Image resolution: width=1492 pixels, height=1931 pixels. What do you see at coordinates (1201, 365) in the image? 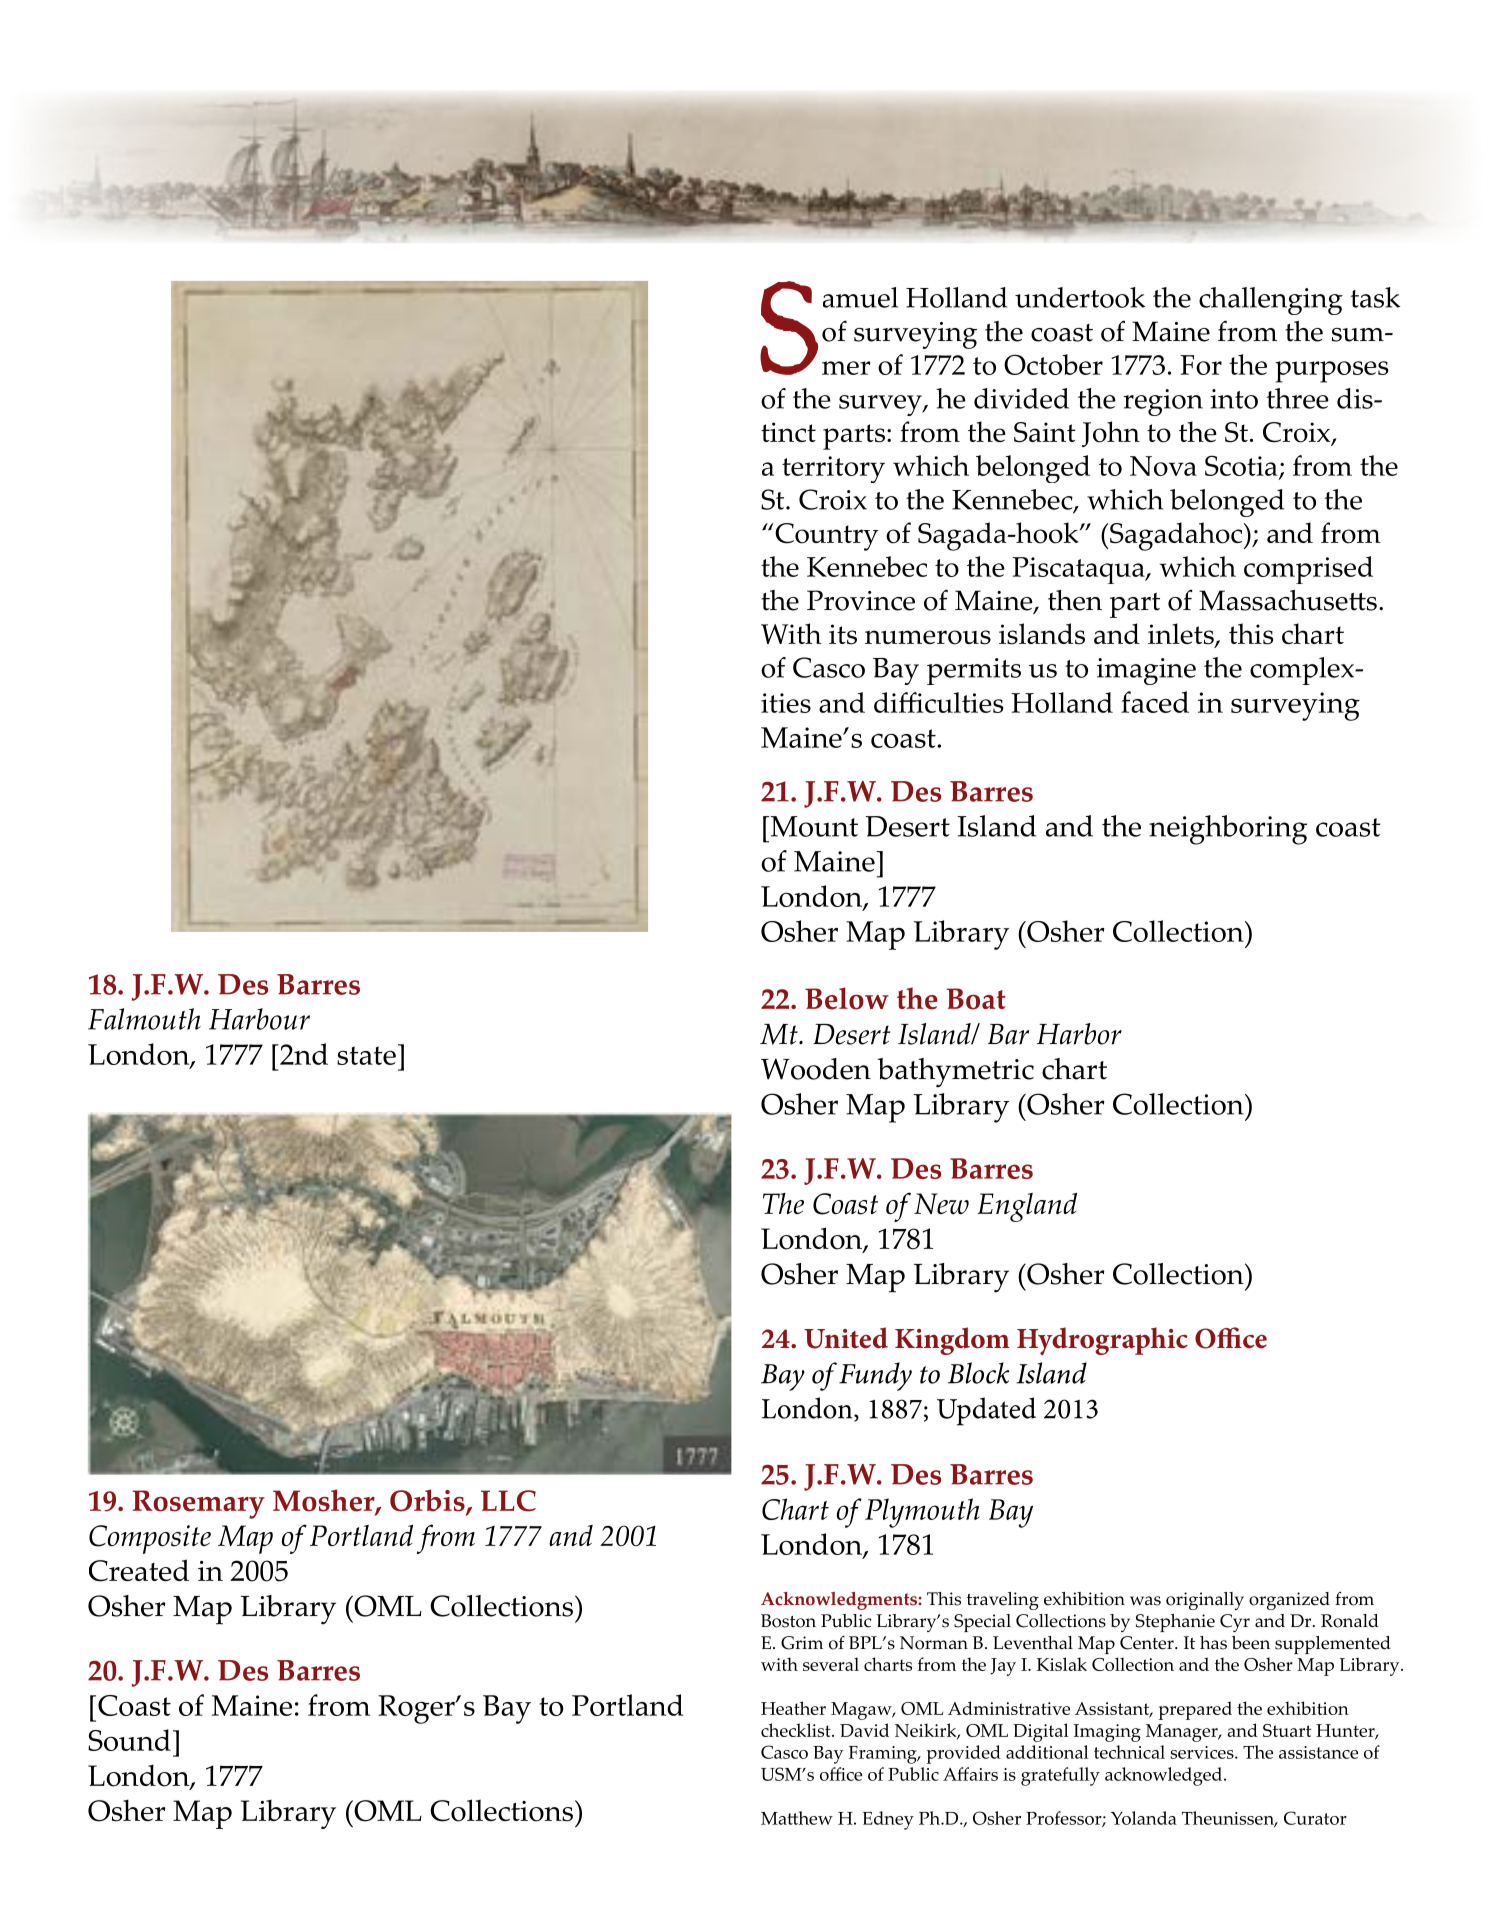
I see `For` at bounding box center [1201, 365].
